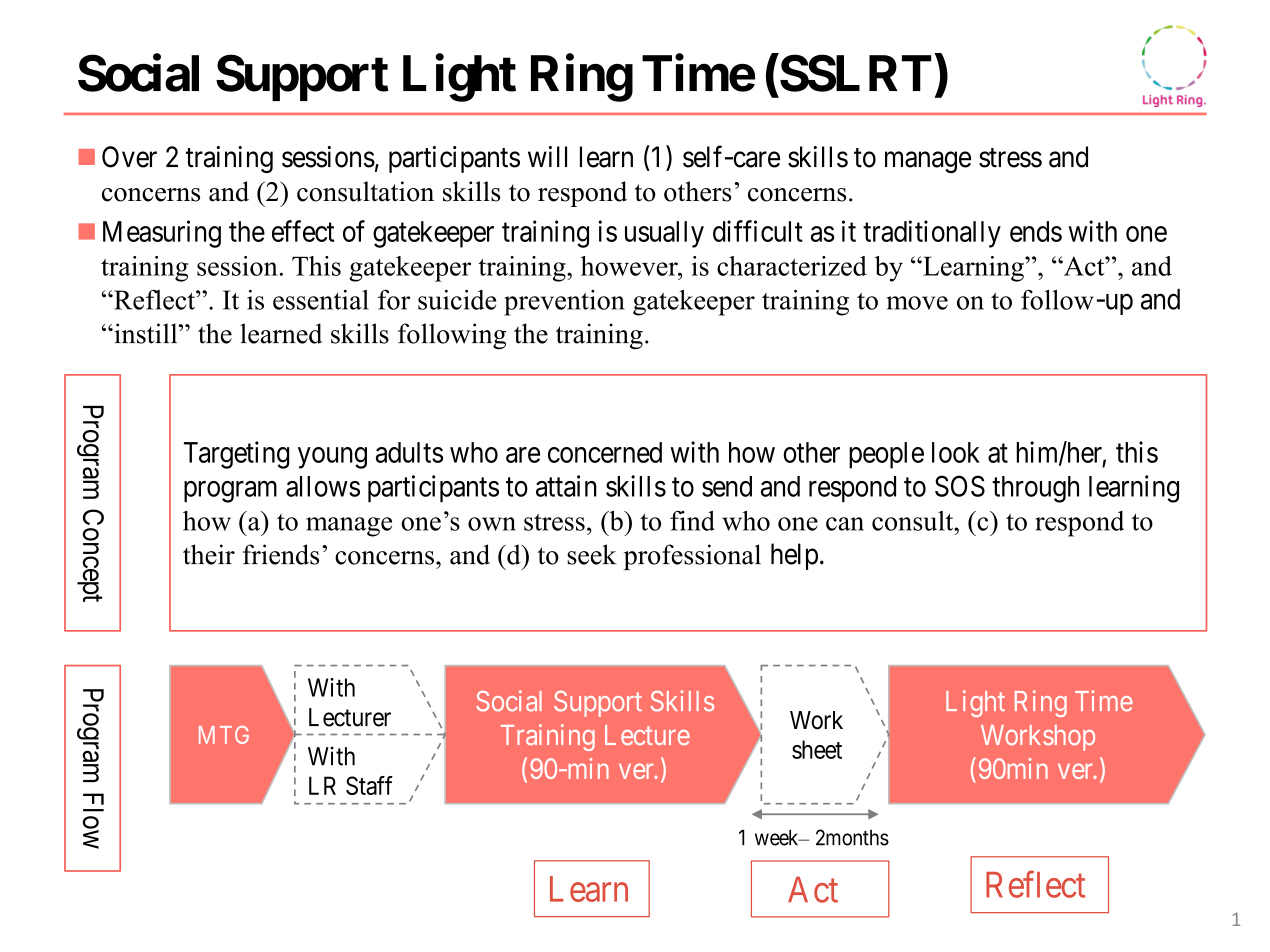  I want to click on Staff, so click(369, 785).
